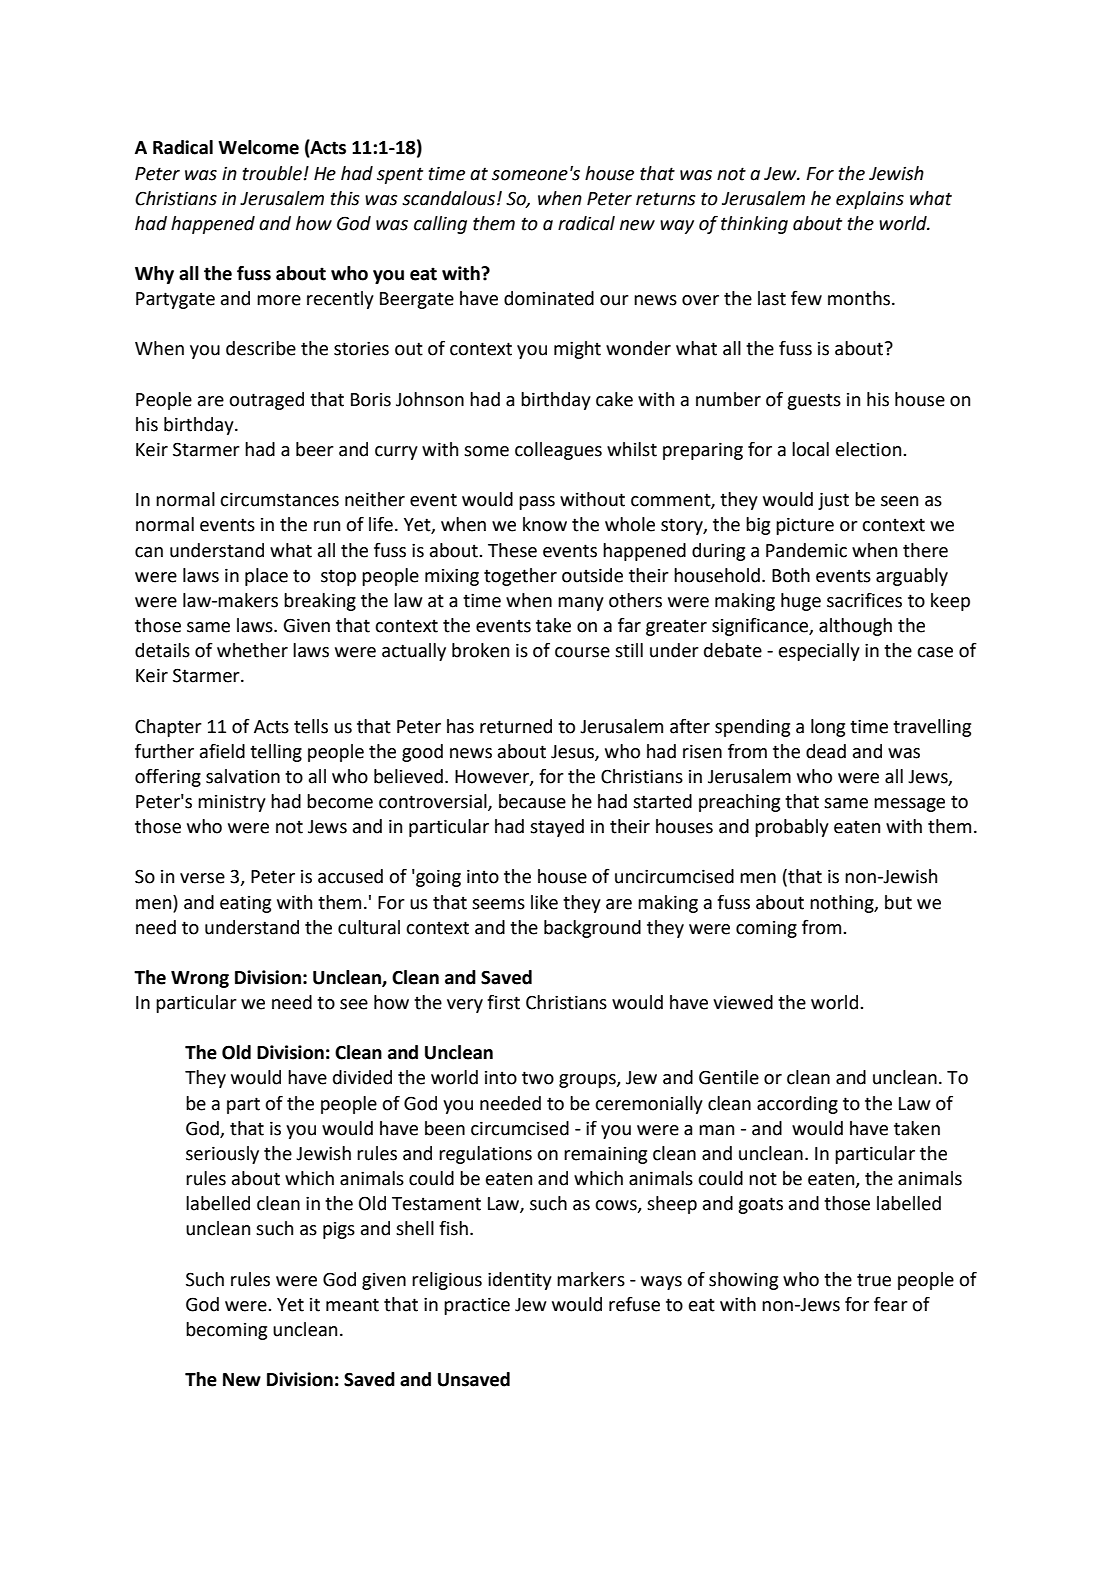 The width and height of the document is (1115, 1576). I want to click on explains, so click(870, 200).
